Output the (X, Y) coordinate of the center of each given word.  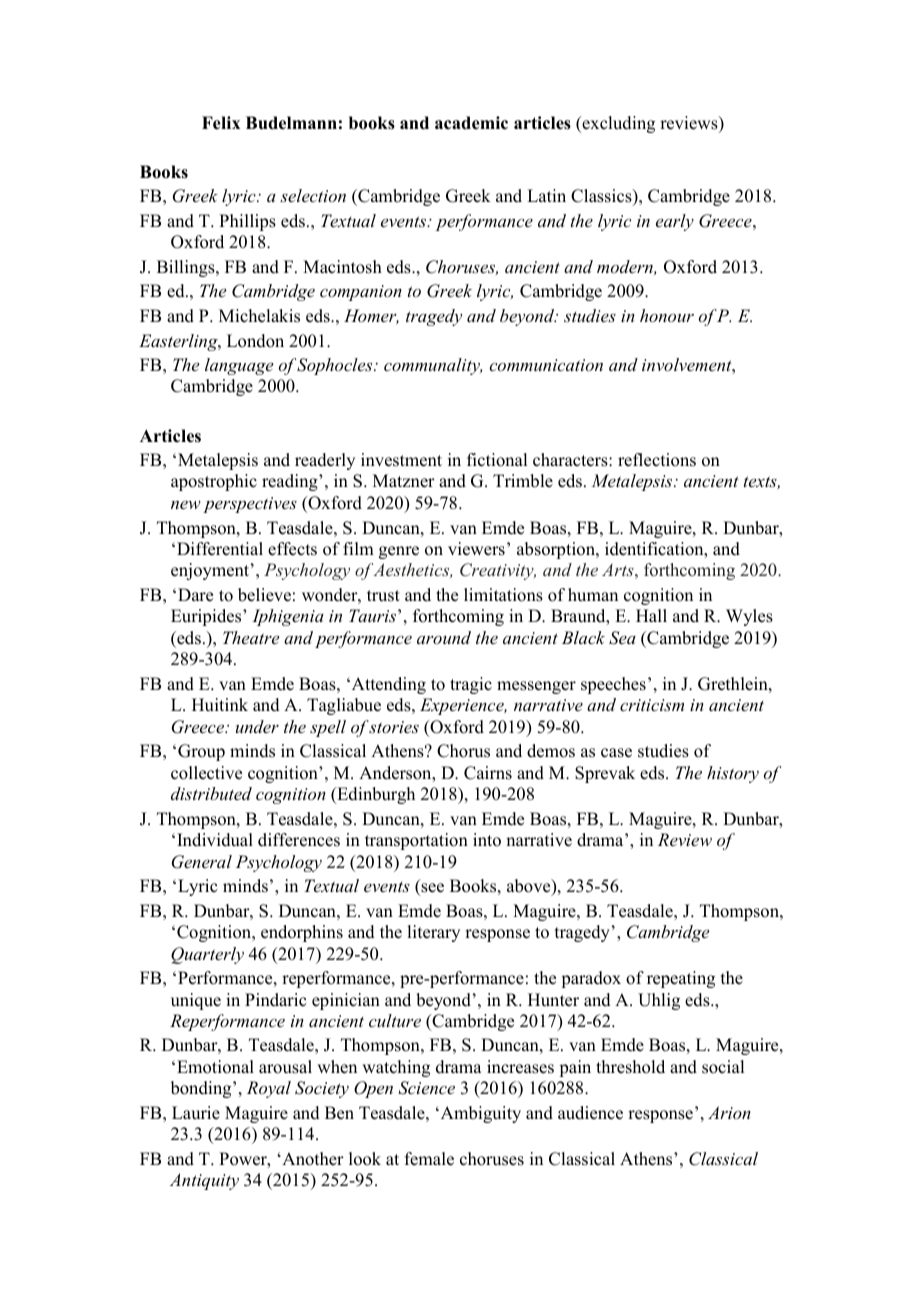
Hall (651, 615)
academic (471, 123)
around (444, 637)
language (239, 366)
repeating (681, 979)
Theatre (251, 637)
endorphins (302, 933)
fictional (497, 460)
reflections (657, 460)
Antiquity (204, 1181)
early (675, 222)
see (431, 889)
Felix (221, 123)
